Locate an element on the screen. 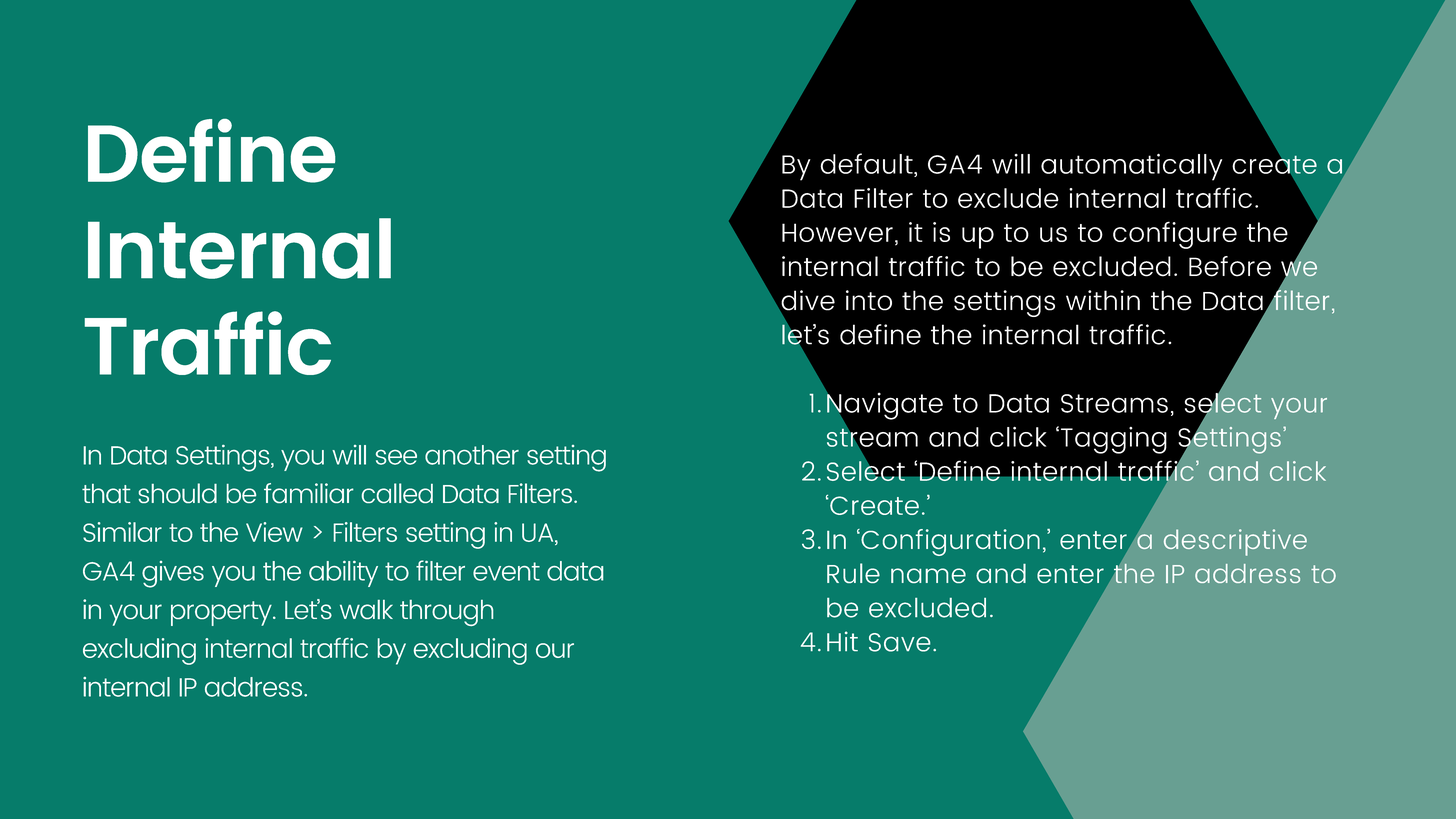 Image resolution: width=1456 pixels, height=819 pixels. Tagging is located at coordinates (1114, 440).
